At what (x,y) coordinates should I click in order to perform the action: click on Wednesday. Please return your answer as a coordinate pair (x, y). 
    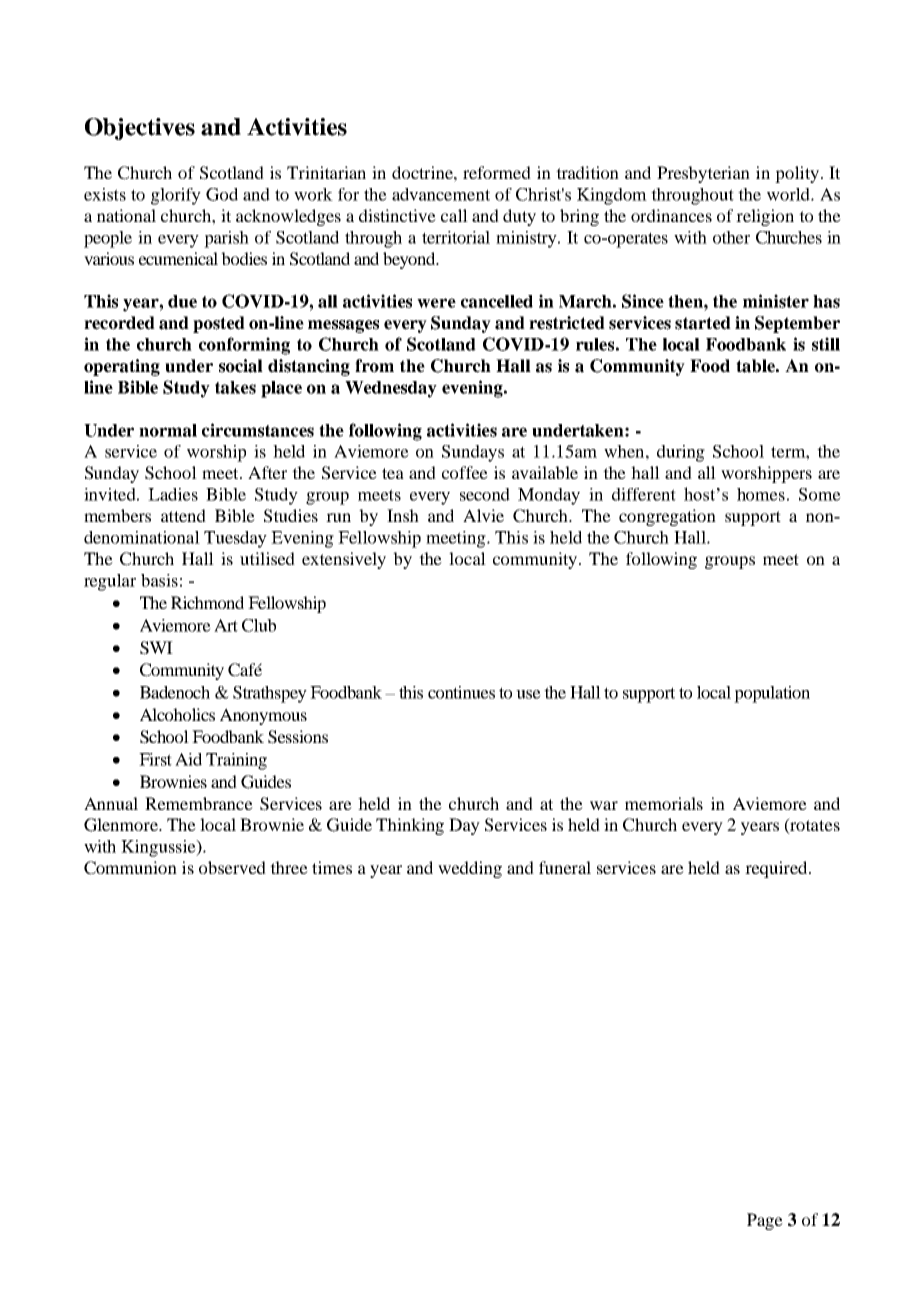
    Looking at the image, I should click on (391, 389).
